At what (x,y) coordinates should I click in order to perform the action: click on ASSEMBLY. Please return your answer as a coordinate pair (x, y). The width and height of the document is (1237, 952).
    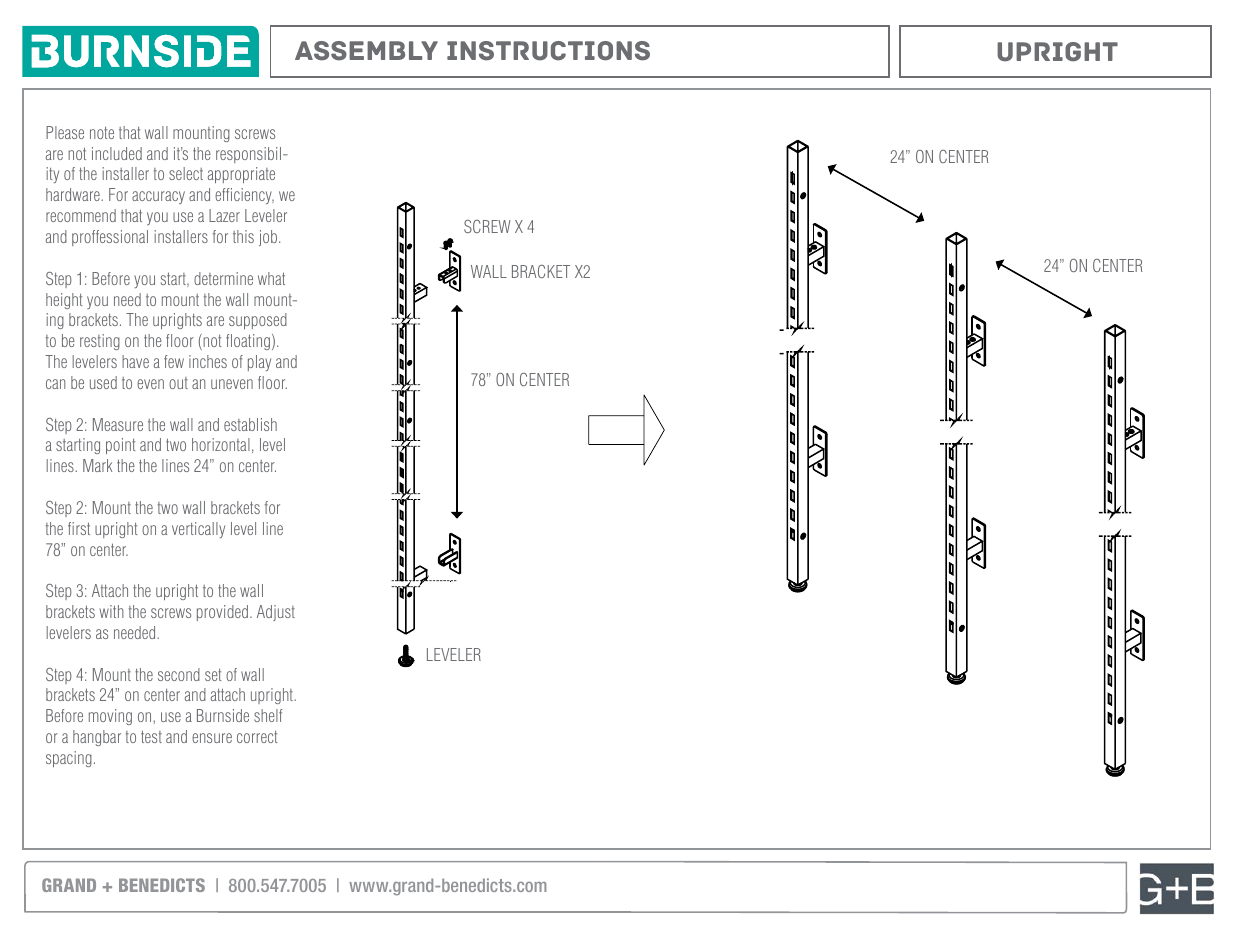
    Looking at the image, I should click on (366, 51).
